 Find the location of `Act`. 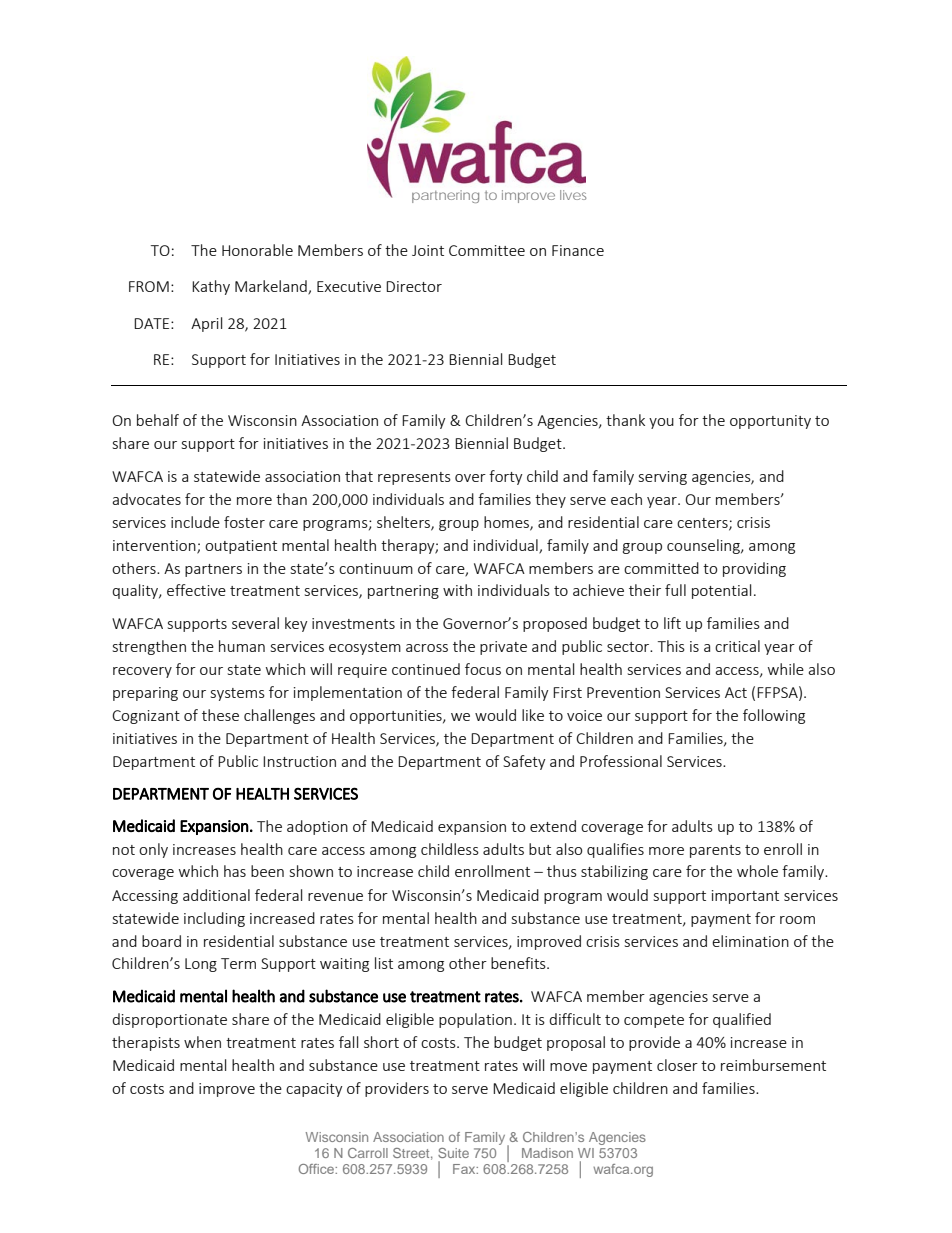

Act is located at coordinates (736, 692).
